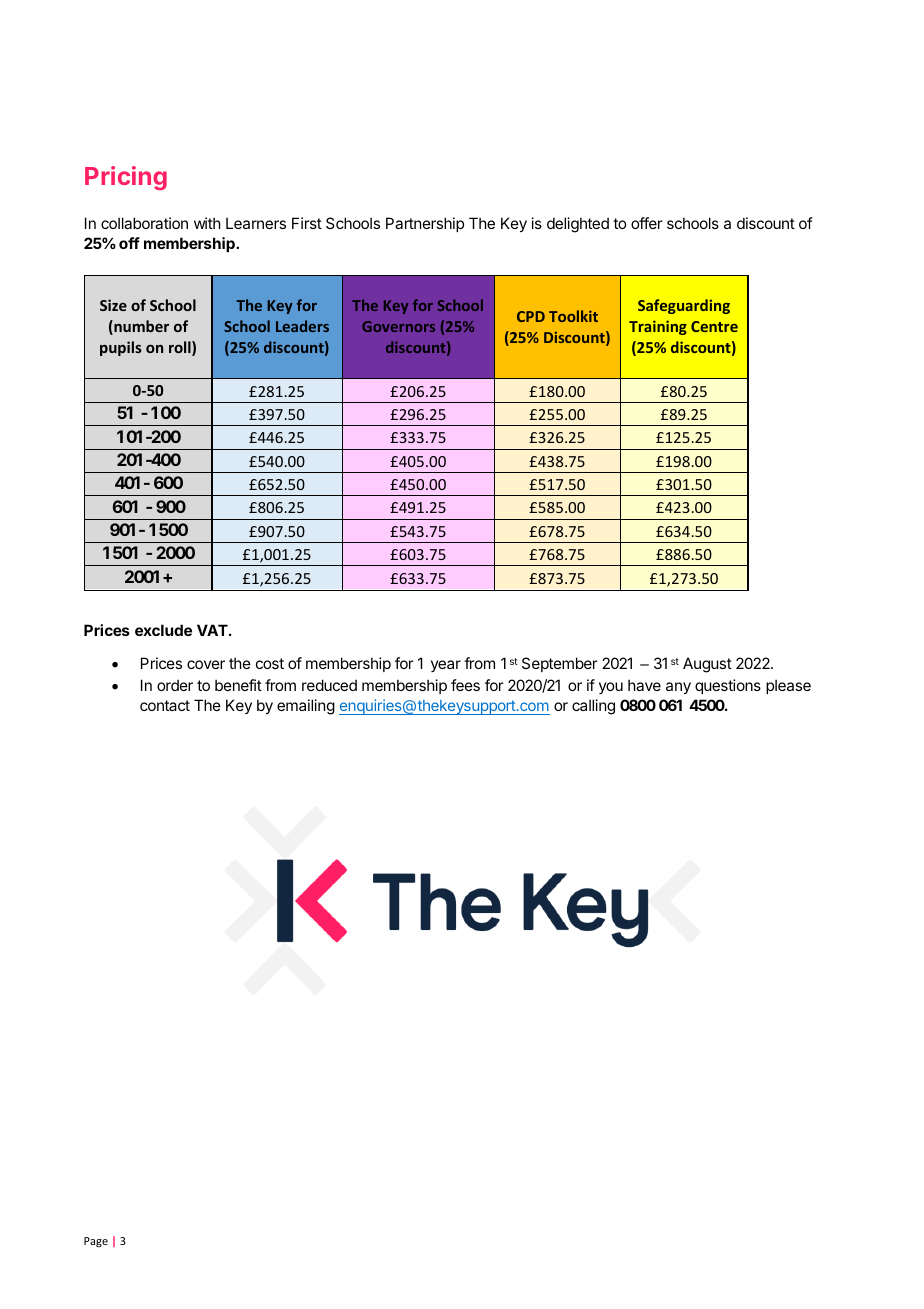 This image has height=1309, width=924. What do you see at coordinates (678, 688) in the image?
I see `any` at bounding box center [678, 688].
